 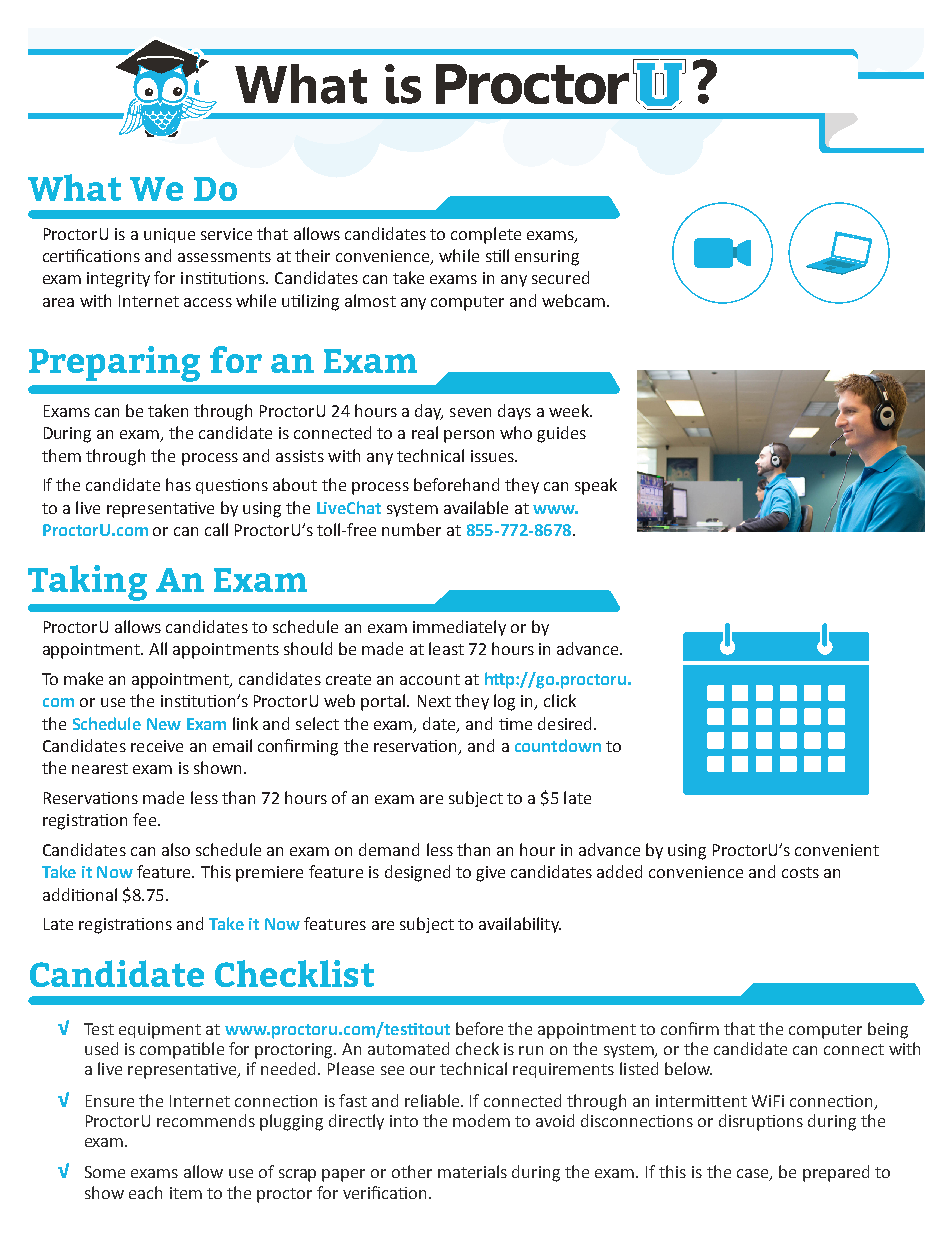 What do you see at coordinates (145, 1192) in the screenshot?
I see `each` at bounding box center [145, 1192].
